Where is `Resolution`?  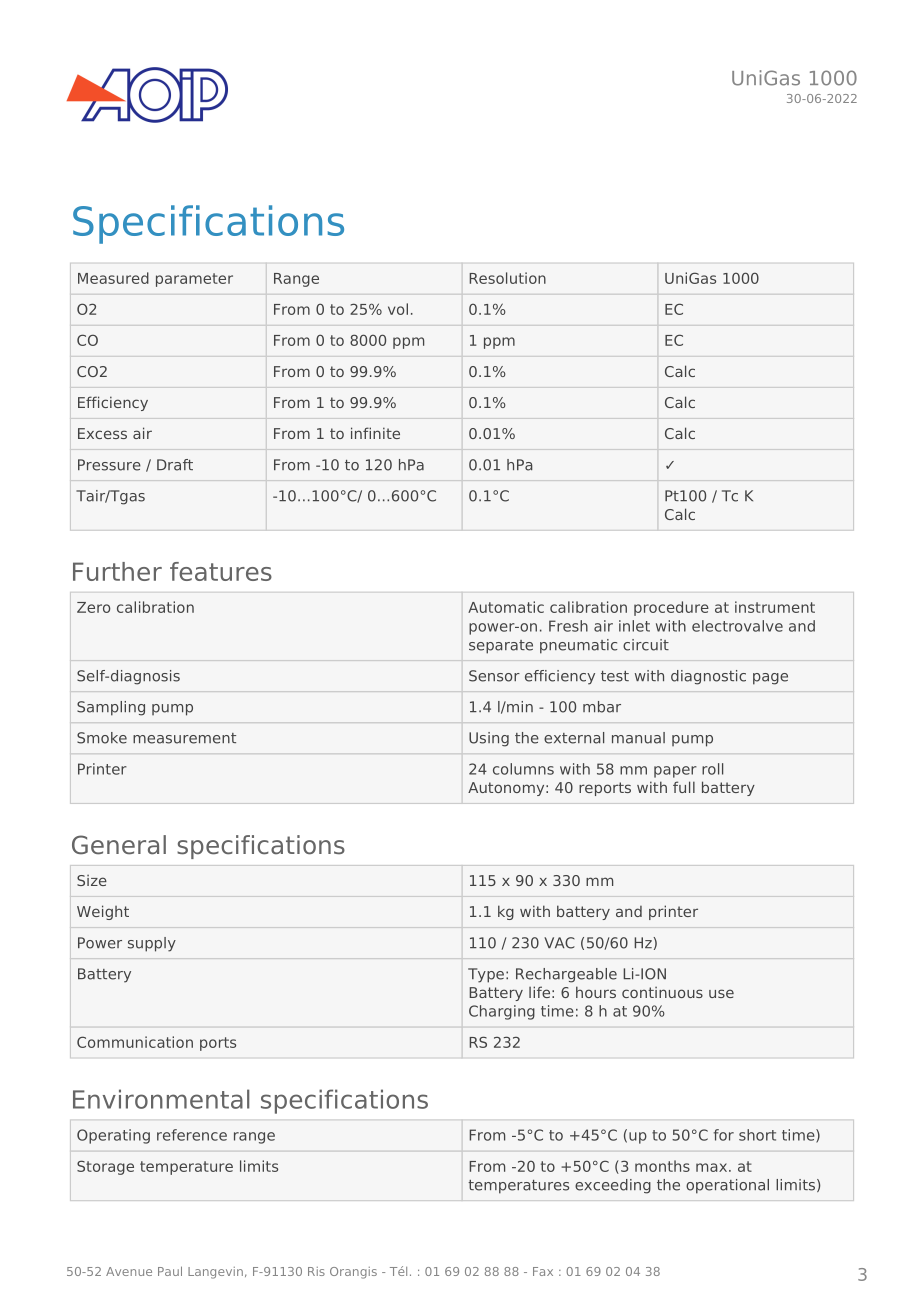
Resolution is located at coordinates (507, 278).
